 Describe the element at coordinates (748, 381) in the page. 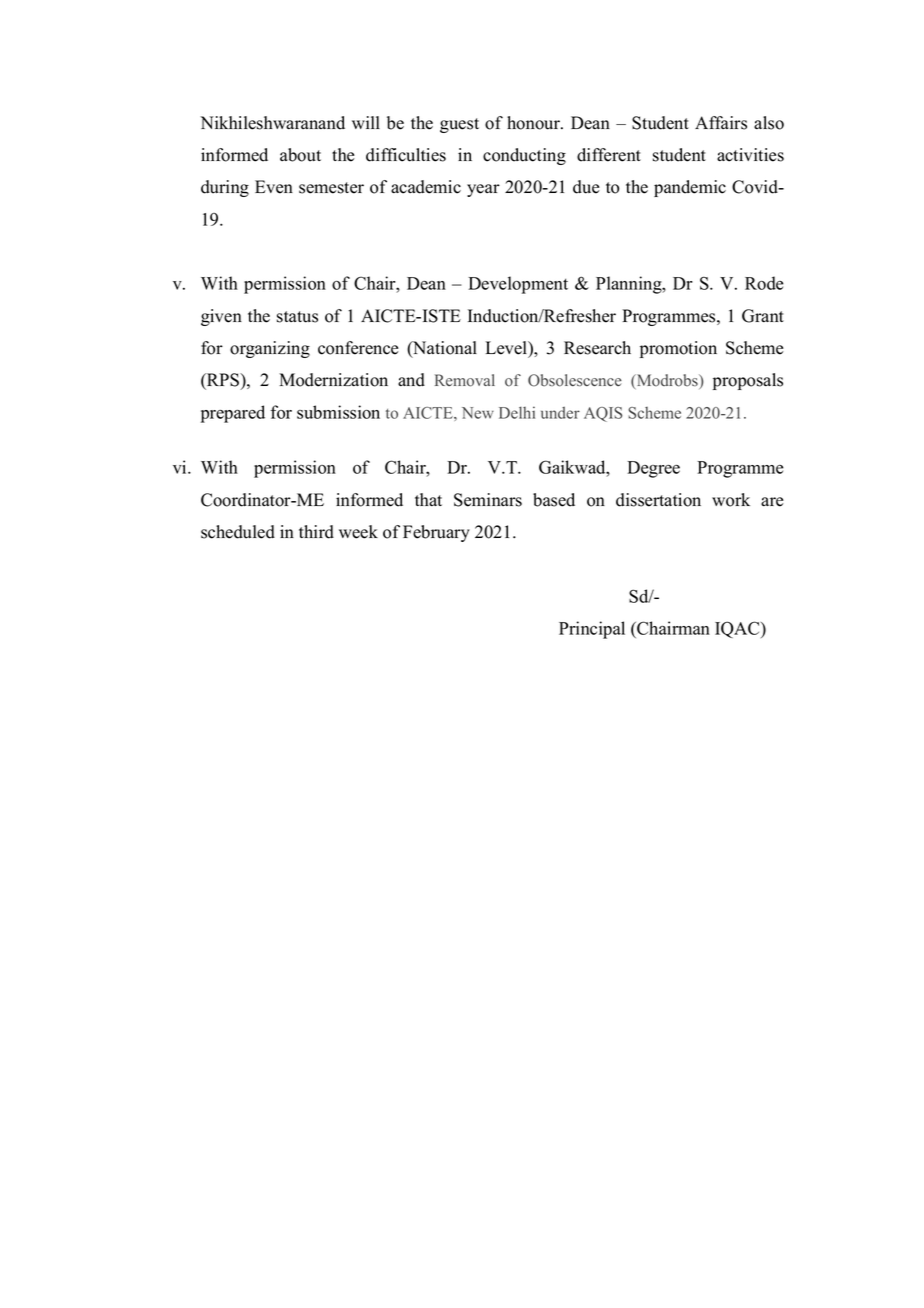

I see `proposals` at that location.
